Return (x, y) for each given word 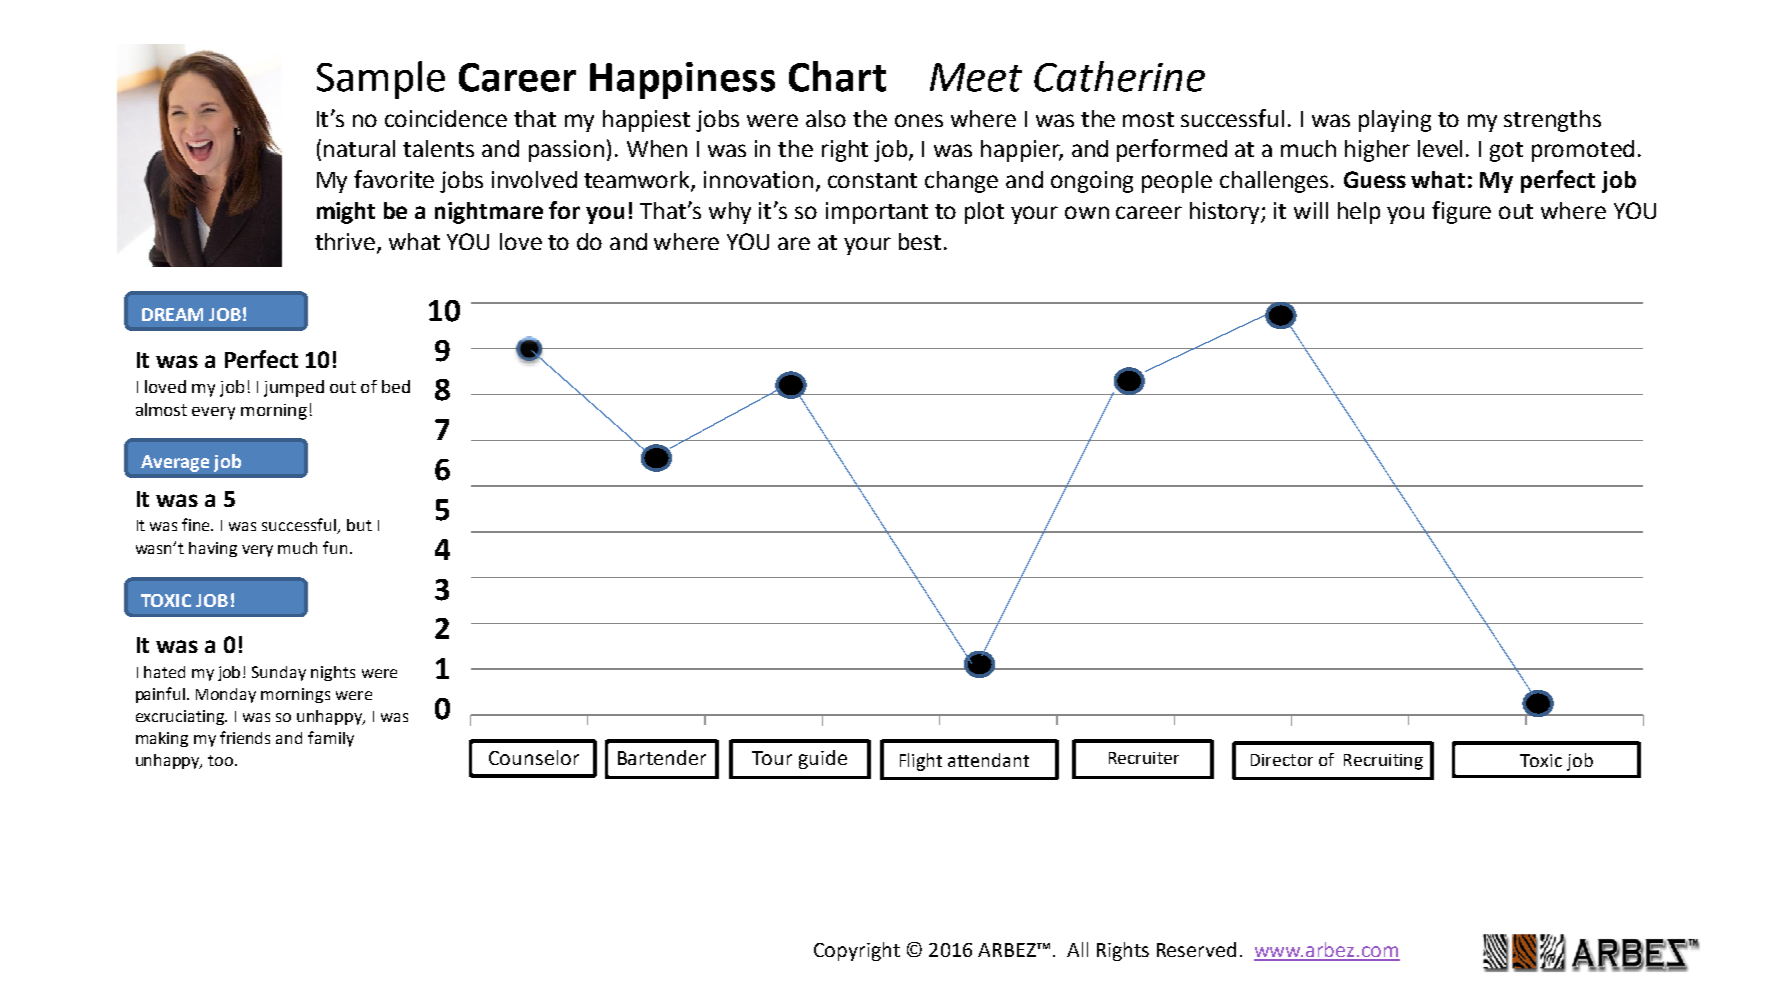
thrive (345, 241)
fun (335, 547)
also (826, 118)
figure (1461, 212)
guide (823, 759)
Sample (381, 80)
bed (396, 386)
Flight (921, 762)
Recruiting (1383, 762)
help (1359, 213)
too (222, 760)
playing (1395, 121)
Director (1282, 760)
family (331, 739)
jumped (294, 388)
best (922, 241)
